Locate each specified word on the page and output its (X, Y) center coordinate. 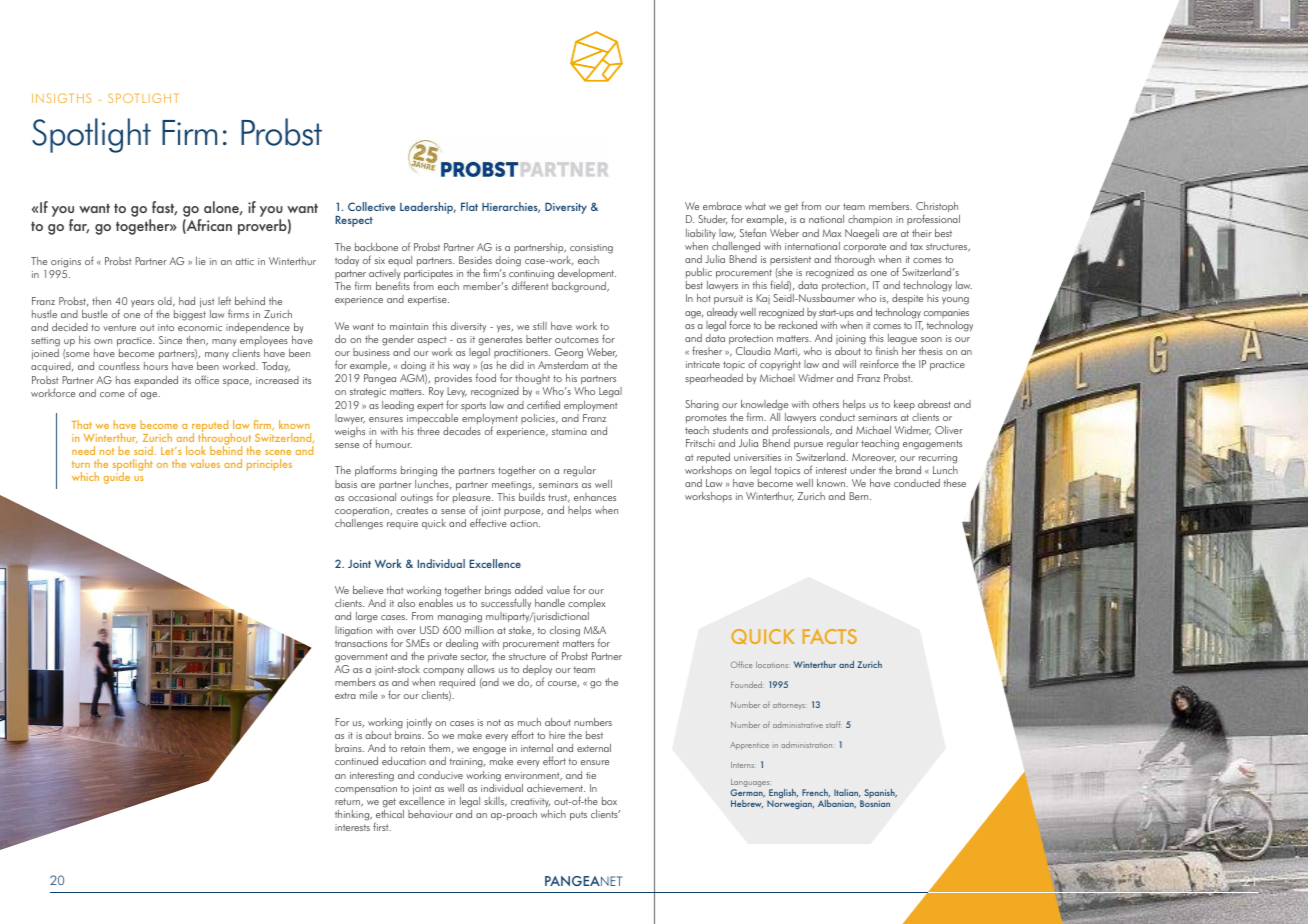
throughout (224, 439)
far (79, 226)
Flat (469, 206)
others (826, 404)
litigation (353, 631)
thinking (353, 815)
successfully (507, 605)
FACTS (830, 636)
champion (870, 220)
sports (473, 406)
